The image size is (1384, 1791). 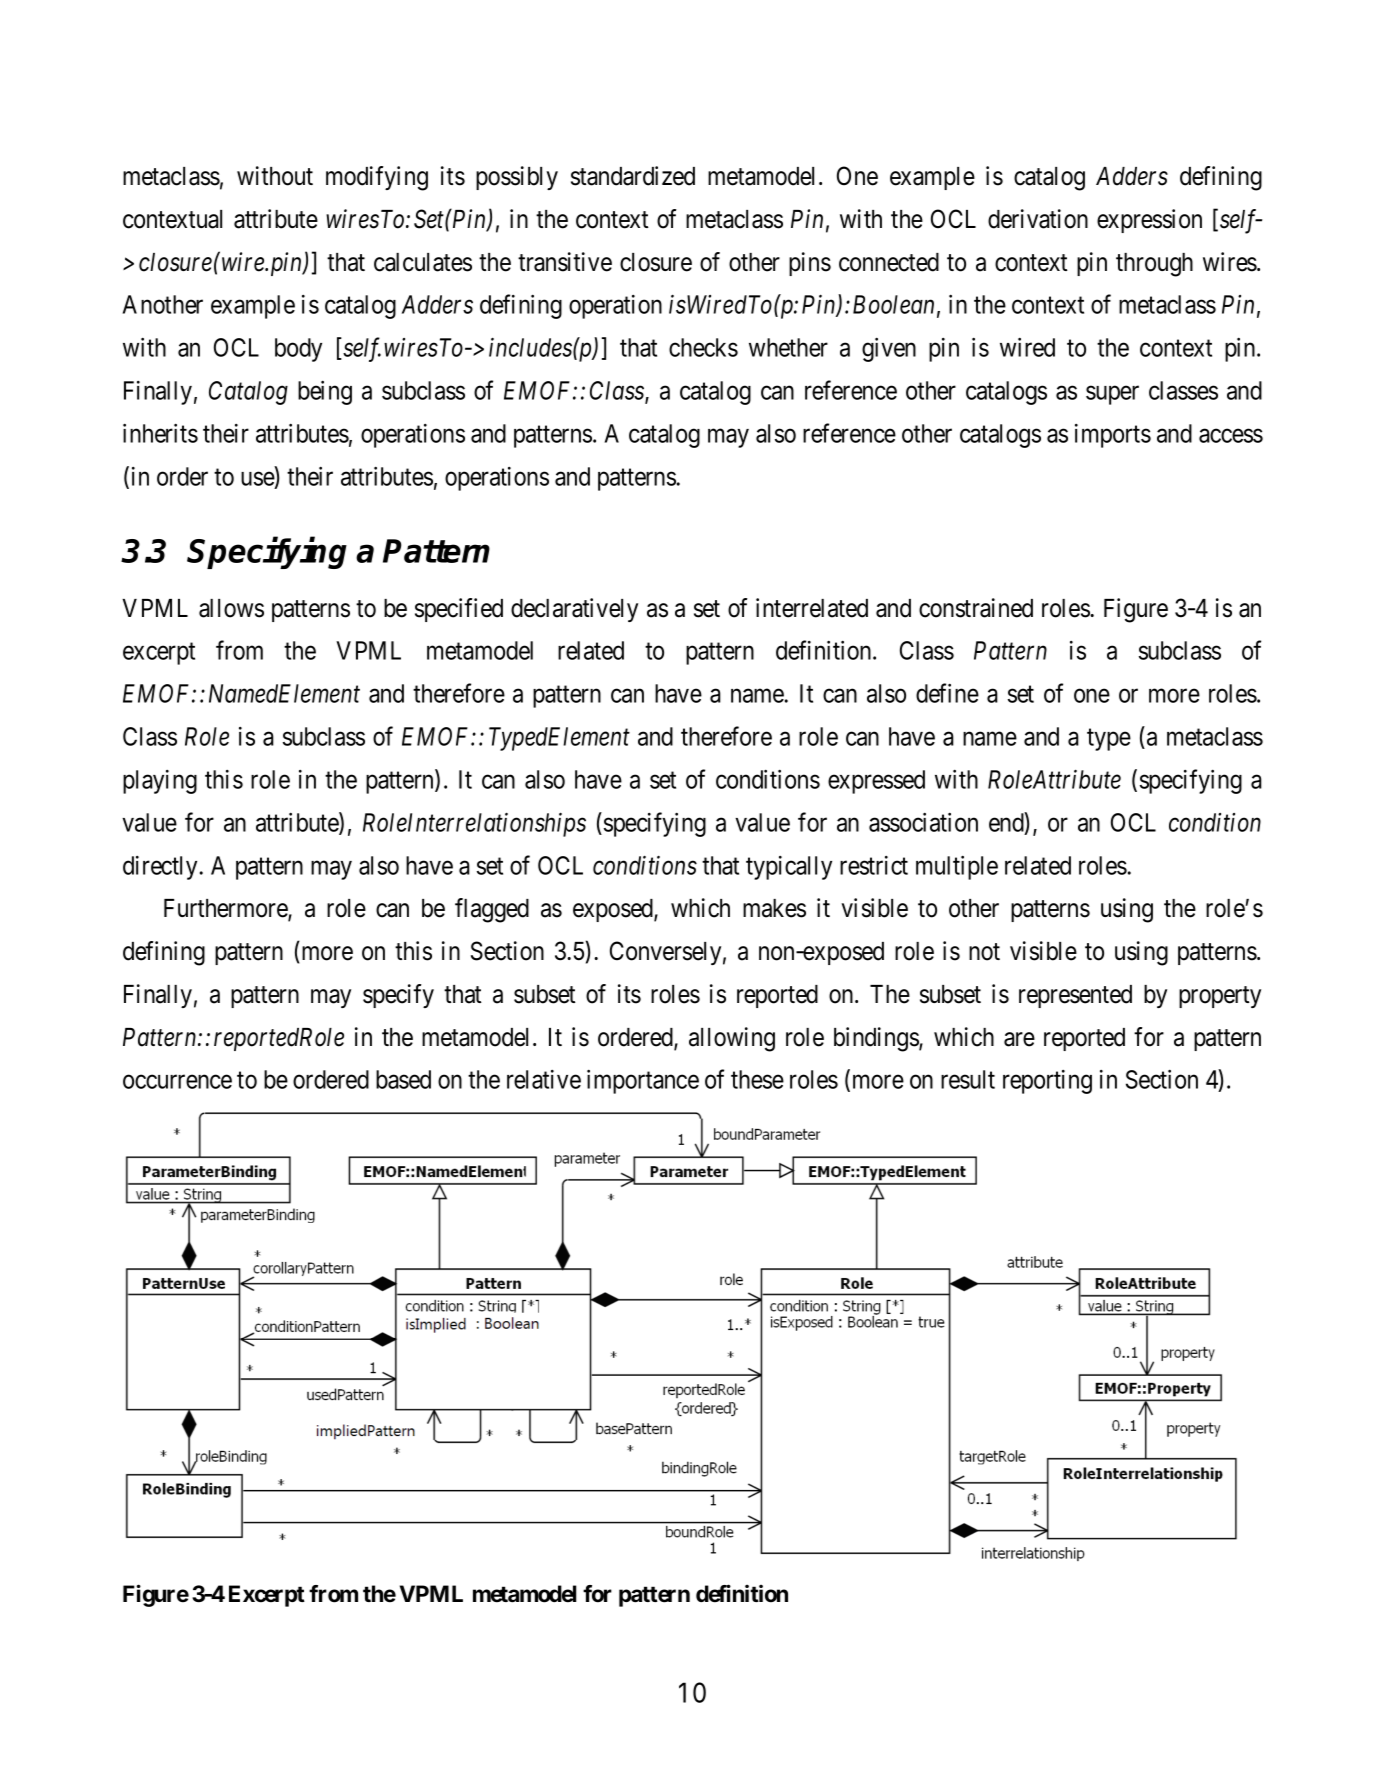 I want to click on typically, so click(x=789, y=868).
